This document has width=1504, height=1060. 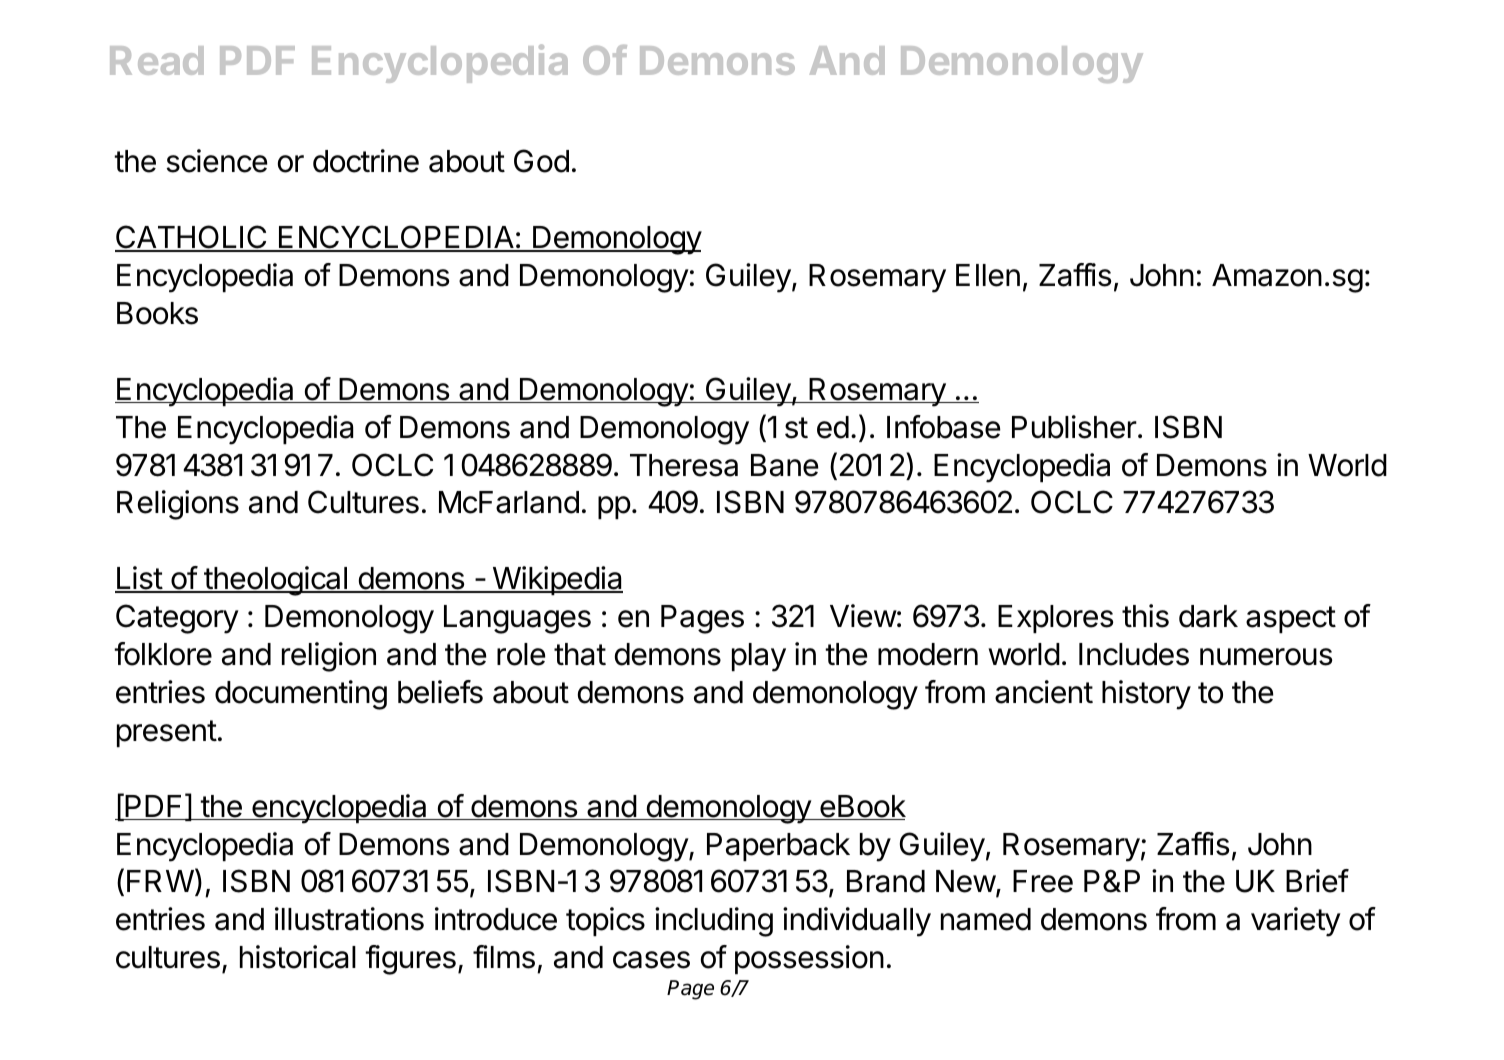 What do you see at coordinates (684, 465) in the document?
I see `Theresa` at bounding box center [684, 465].
